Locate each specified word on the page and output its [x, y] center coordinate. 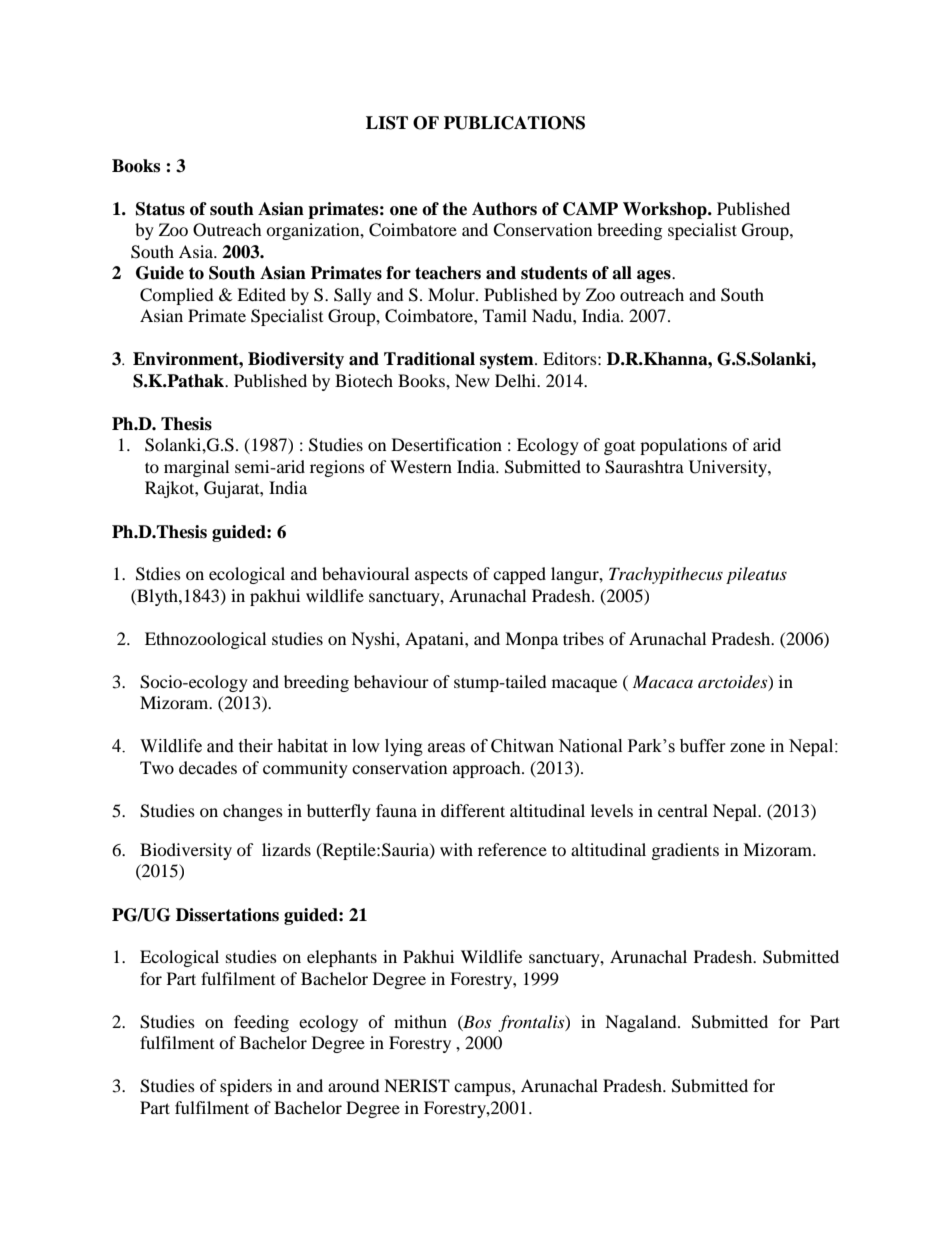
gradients [685, 851]
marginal [196, 468]
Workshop [666, 210]
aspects [441, 576]
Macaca [663, 681]
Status [160, 209]
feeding [261, 1023]
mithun [420, 1021]
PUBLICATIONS [514, 123]
